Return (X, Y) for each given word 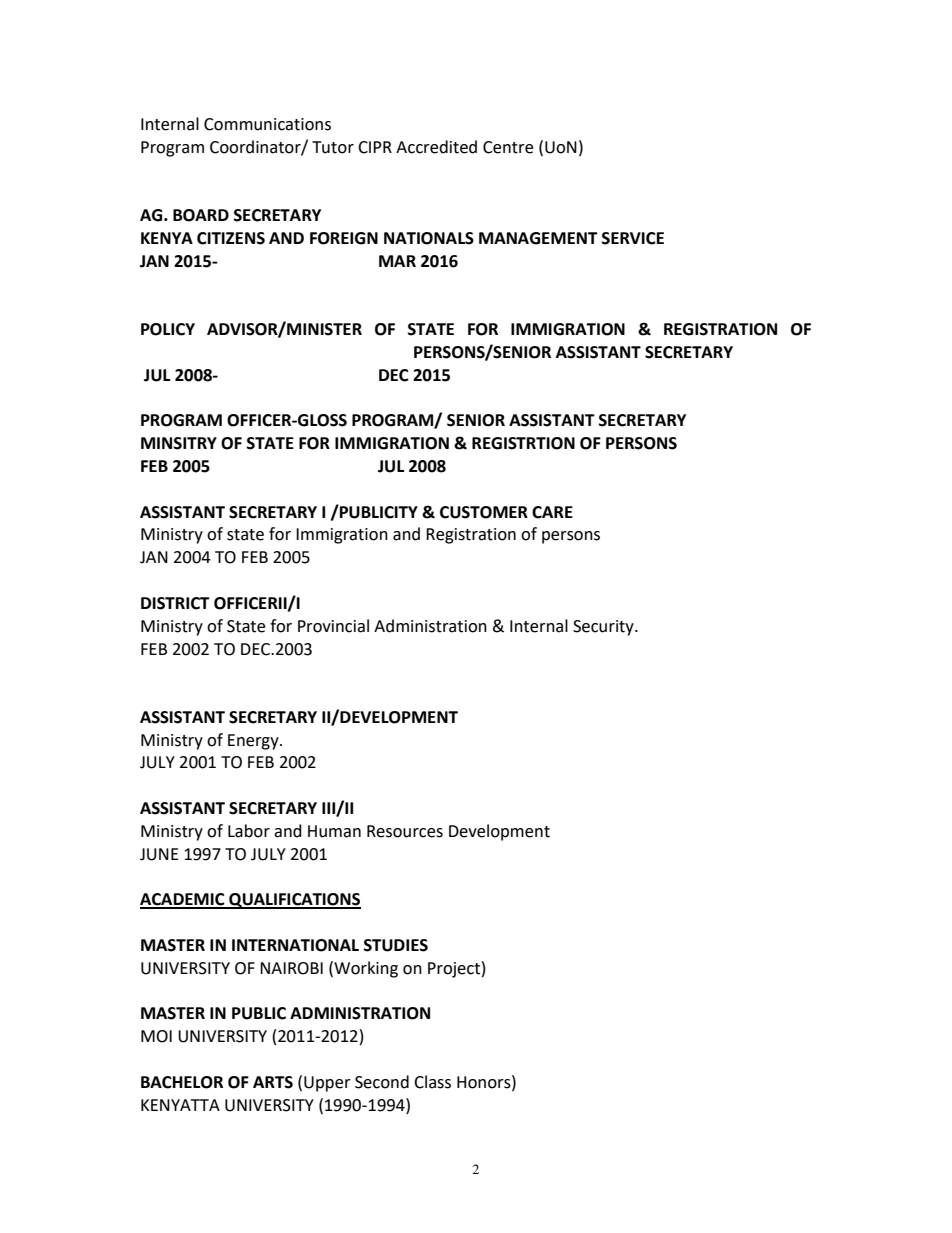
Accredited (436, 147)
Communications (267, 124)
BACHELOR (182, 1082)
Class (432, 1082)
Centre (508, 147)
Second (382, 1082)
